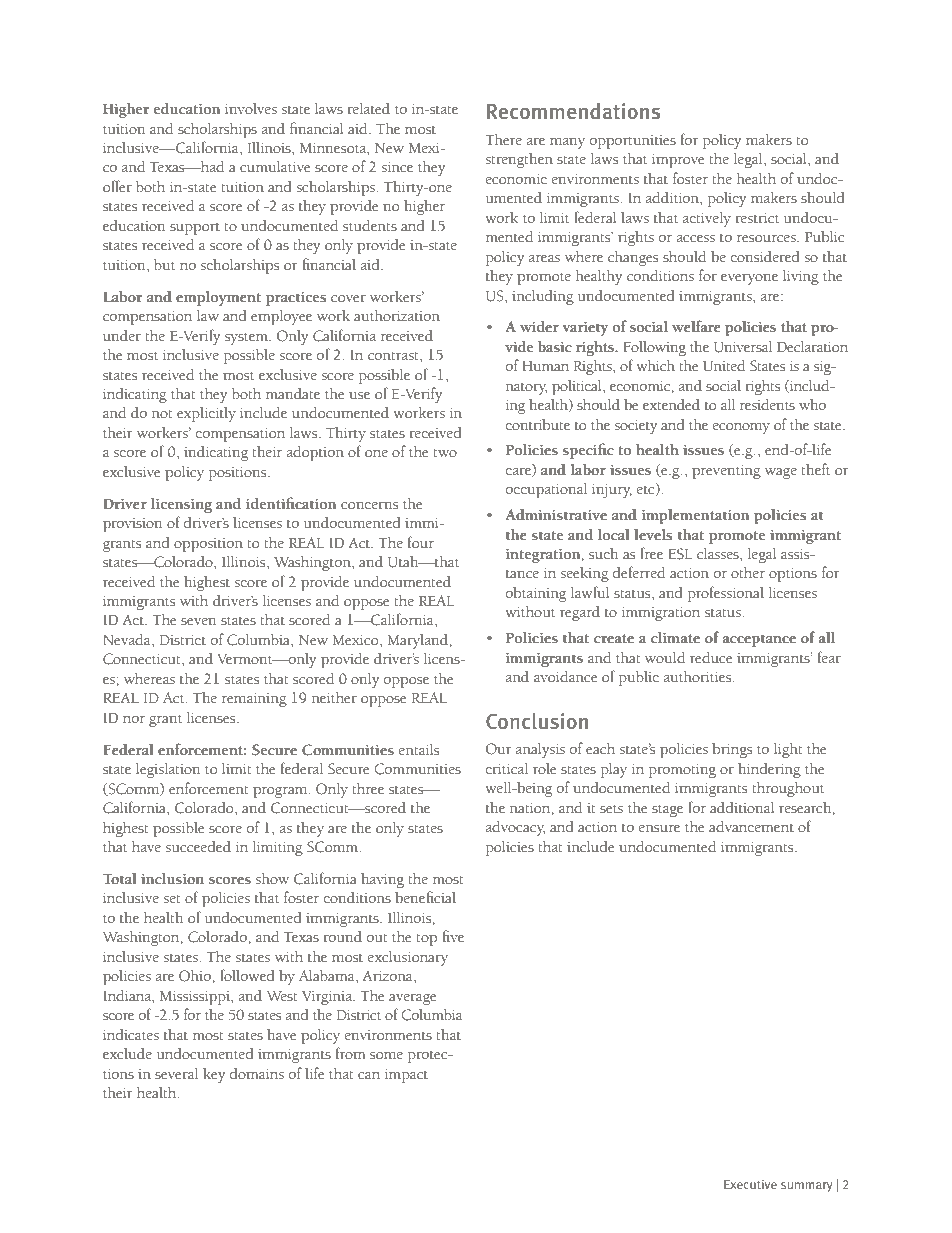  I want to click on improve, so click(678, 161).
